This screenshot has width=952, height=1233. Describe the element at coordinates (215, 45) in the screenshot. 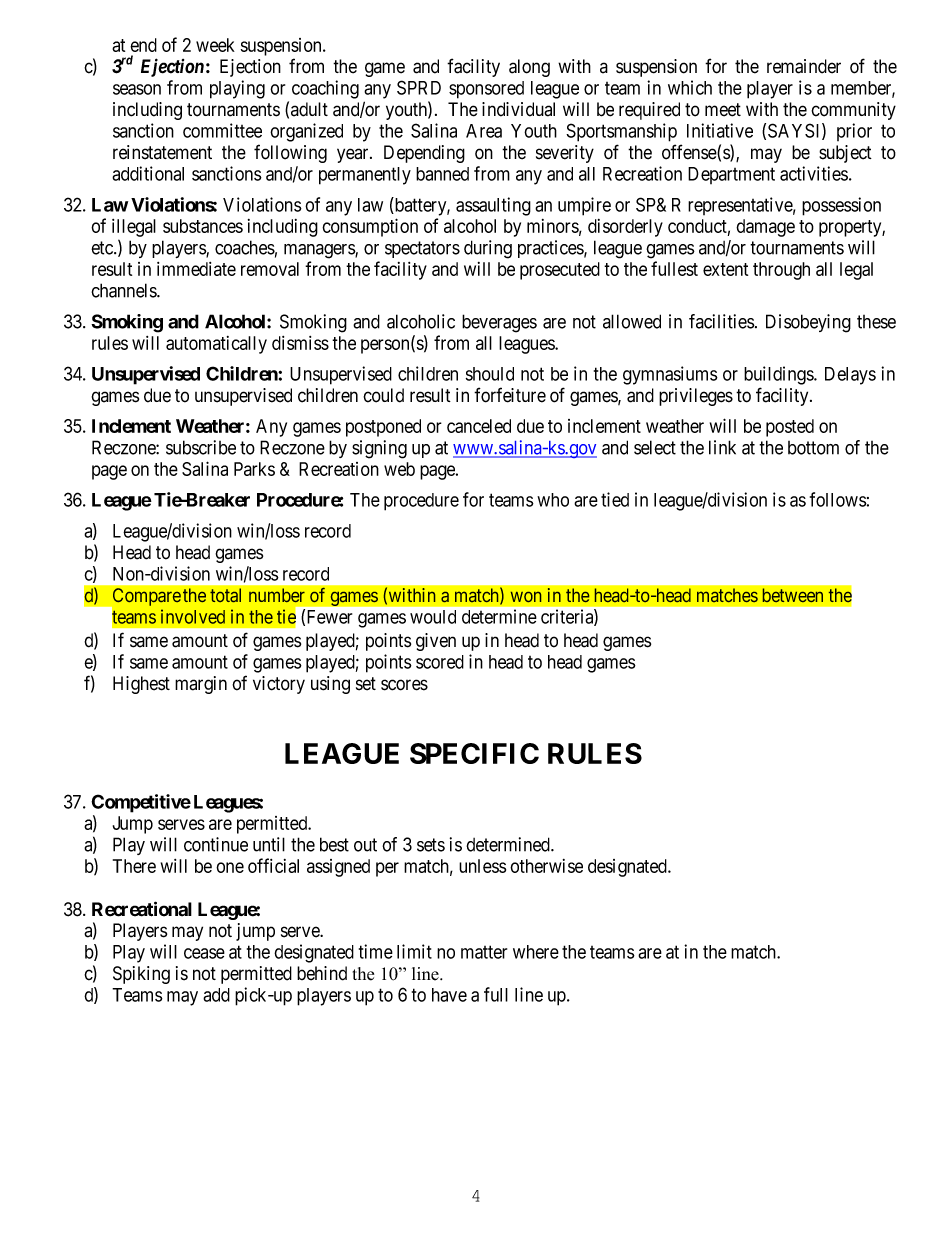

I see `week` at that location.
